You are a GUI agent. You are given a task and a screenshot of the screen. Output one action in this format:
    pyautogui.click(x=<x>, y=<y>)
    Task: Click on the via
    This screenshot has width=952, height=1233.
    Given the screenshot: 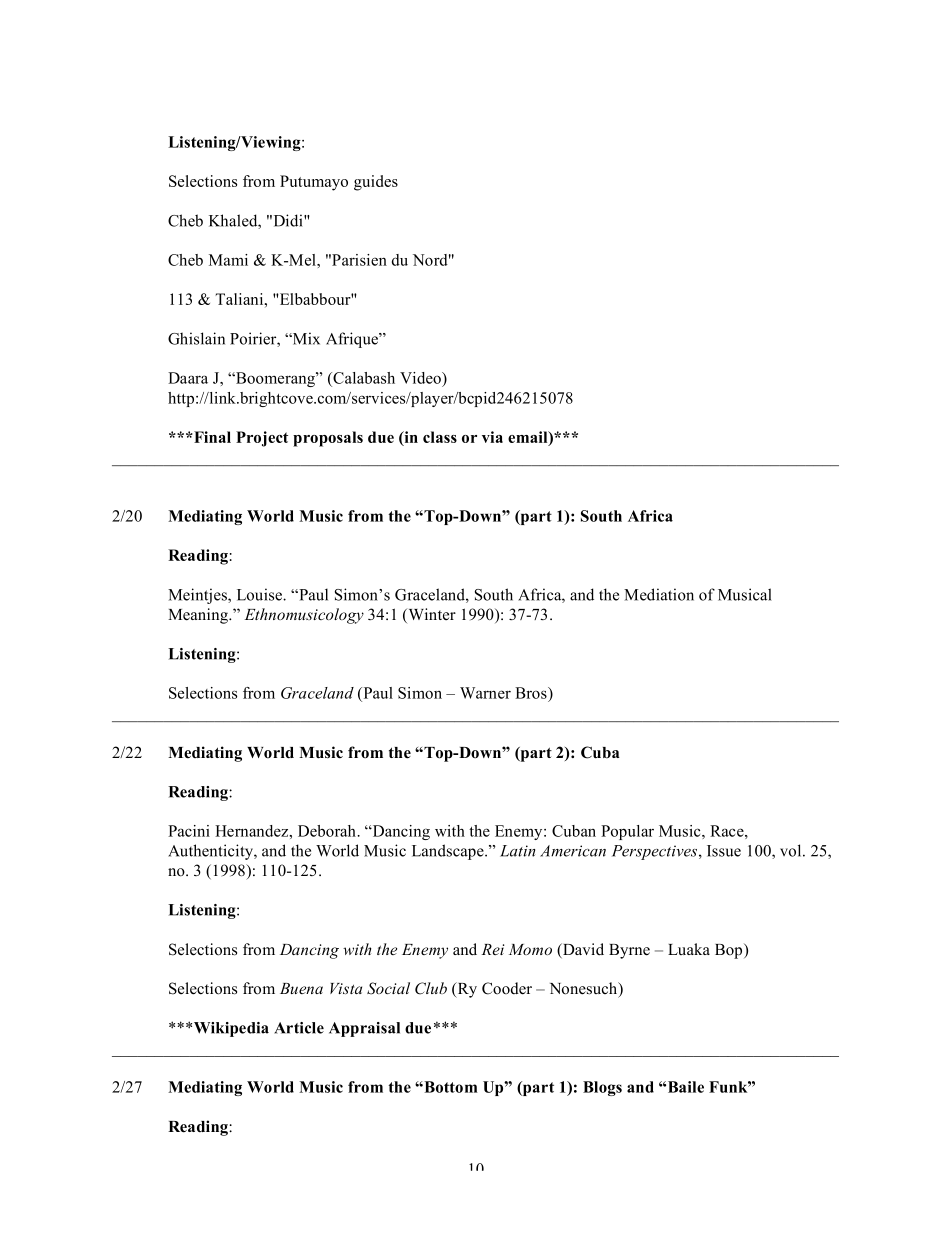 What is the action you would take?
    pyautogui.click(x=492, y=437)
